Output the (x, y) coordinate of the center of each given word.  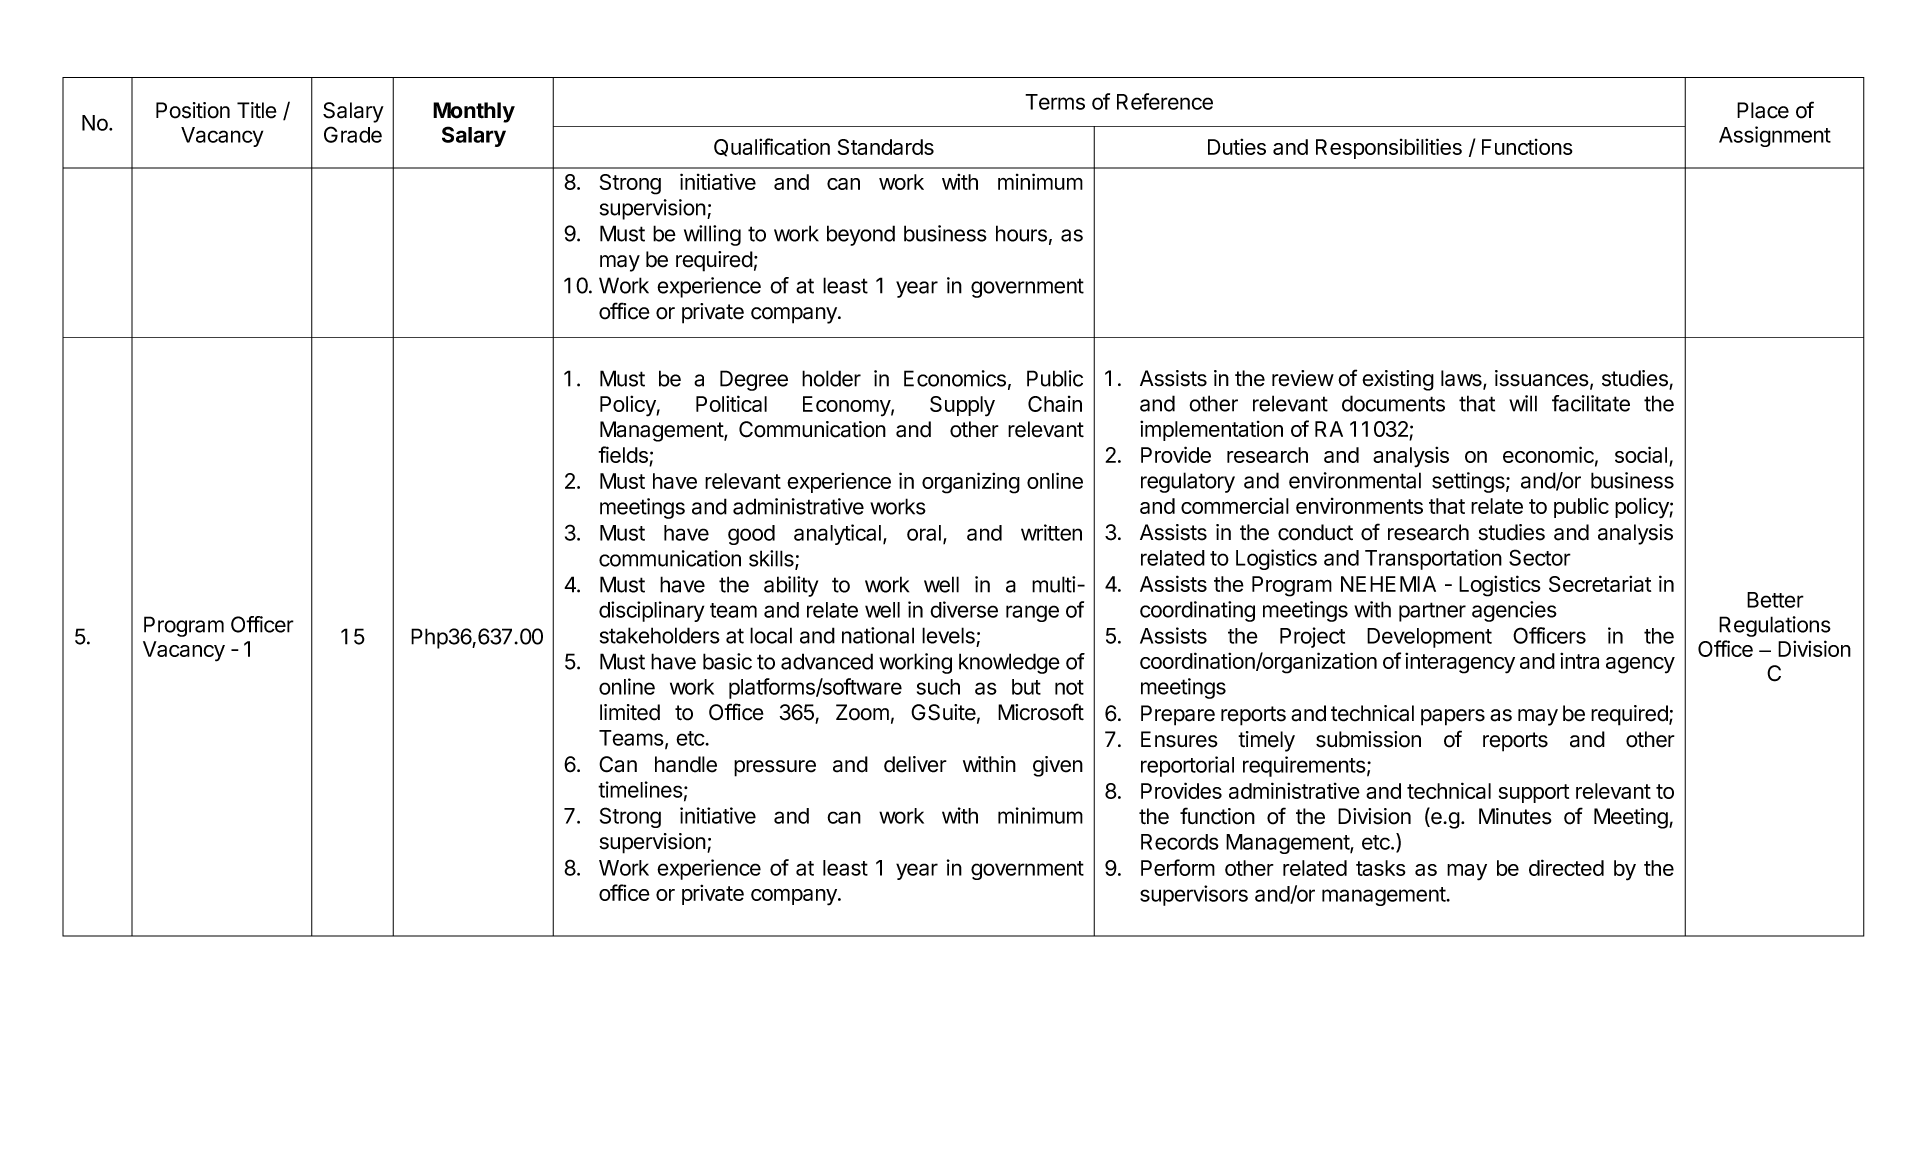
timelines (640, 789)
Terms (1055, 102)
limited (630, 712)
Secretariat (1600, 583)
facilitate (1591, 403)
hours (1021, 233)
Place (1763, 110)
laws (1462, 379)
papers (1453, 717)
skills (772, 559)
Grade (353, 134)
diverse (964, 609)
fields (624, 456)
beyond (861, 235)
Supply (962, 406)
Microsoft (1041, 712)
